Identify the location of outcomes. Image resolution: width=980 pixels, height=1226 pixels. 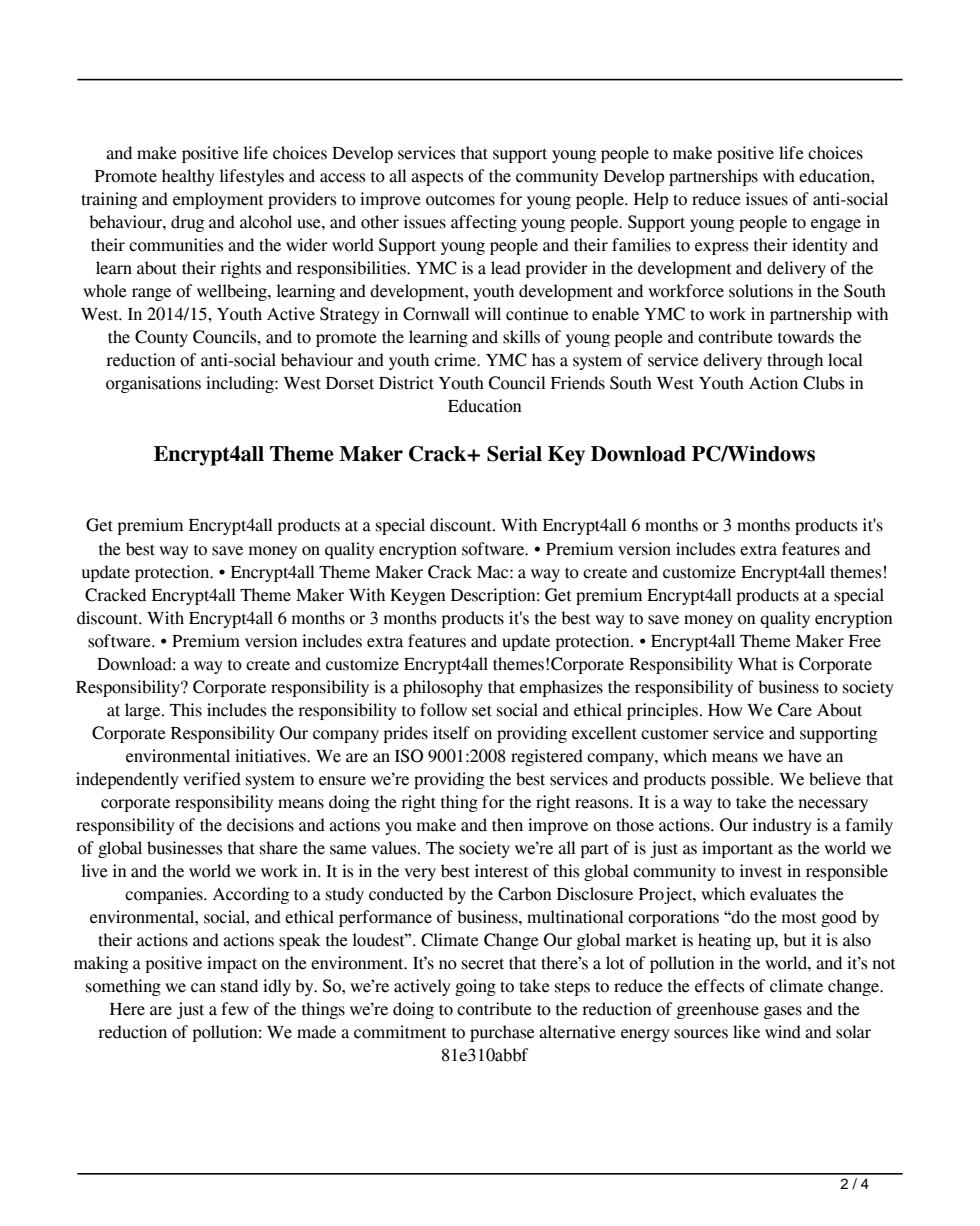
(460, 200).
